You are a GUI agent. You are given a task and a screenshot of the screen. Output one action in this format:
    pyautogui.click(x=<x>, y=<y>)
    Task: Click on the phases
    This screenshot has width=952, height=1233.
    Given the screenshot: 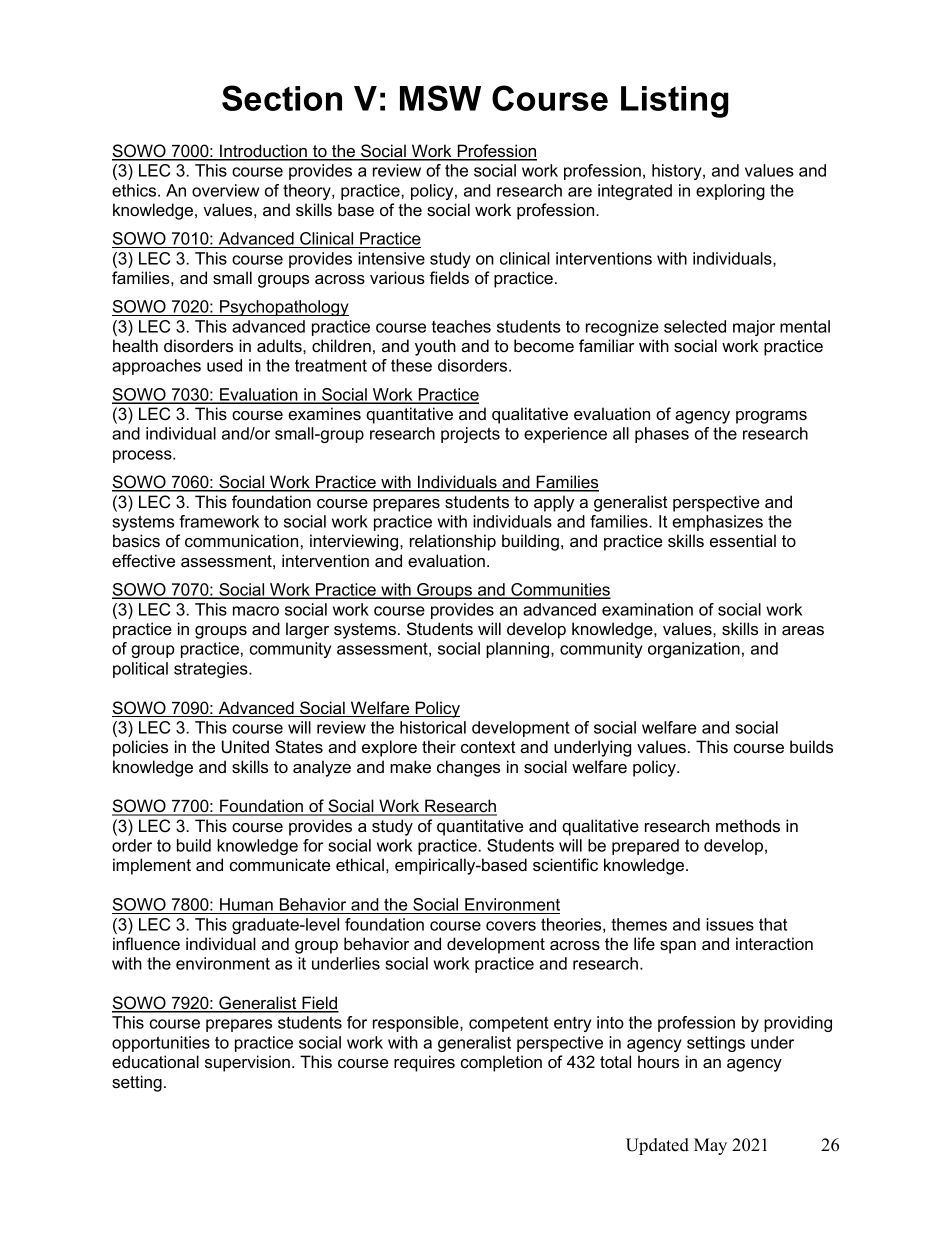 What is the action you would take?
    pyautogui.click(x=662, y=435)
